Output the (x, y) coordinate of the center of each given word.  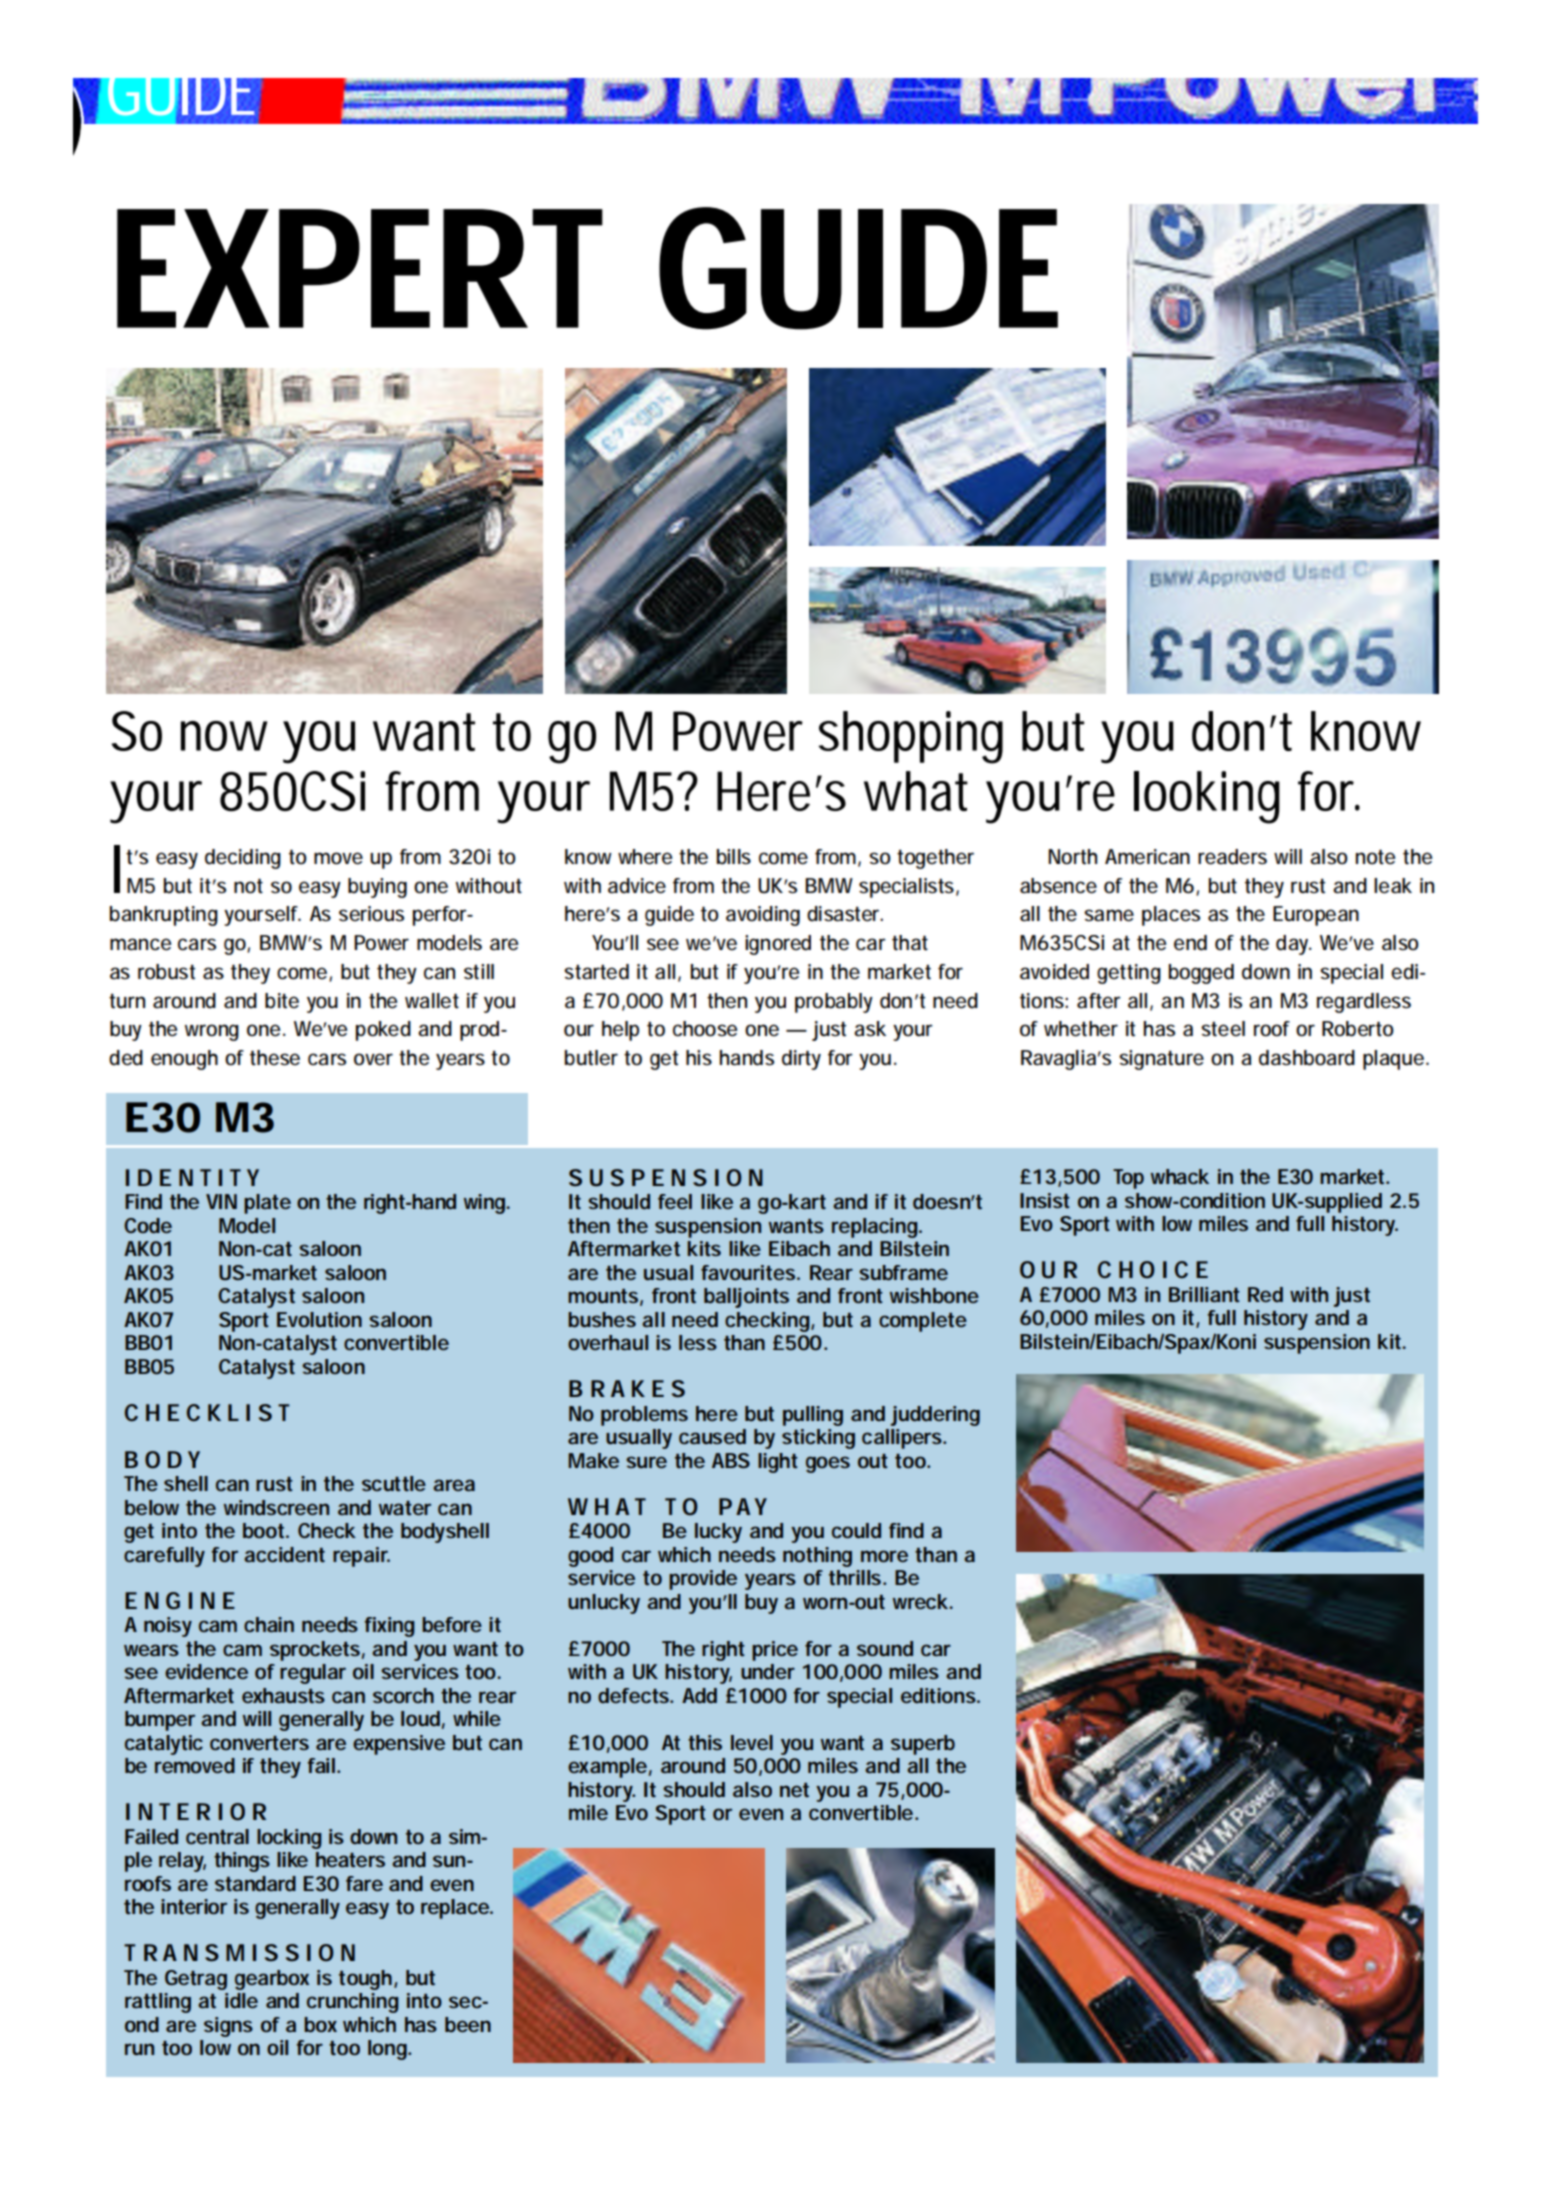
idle (241, 2000)
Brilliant (1204, 1295)
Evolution (319, 1320)
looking (1207, 797)
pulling (813, 1416)
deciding (243, 859)
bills (734, 857)
